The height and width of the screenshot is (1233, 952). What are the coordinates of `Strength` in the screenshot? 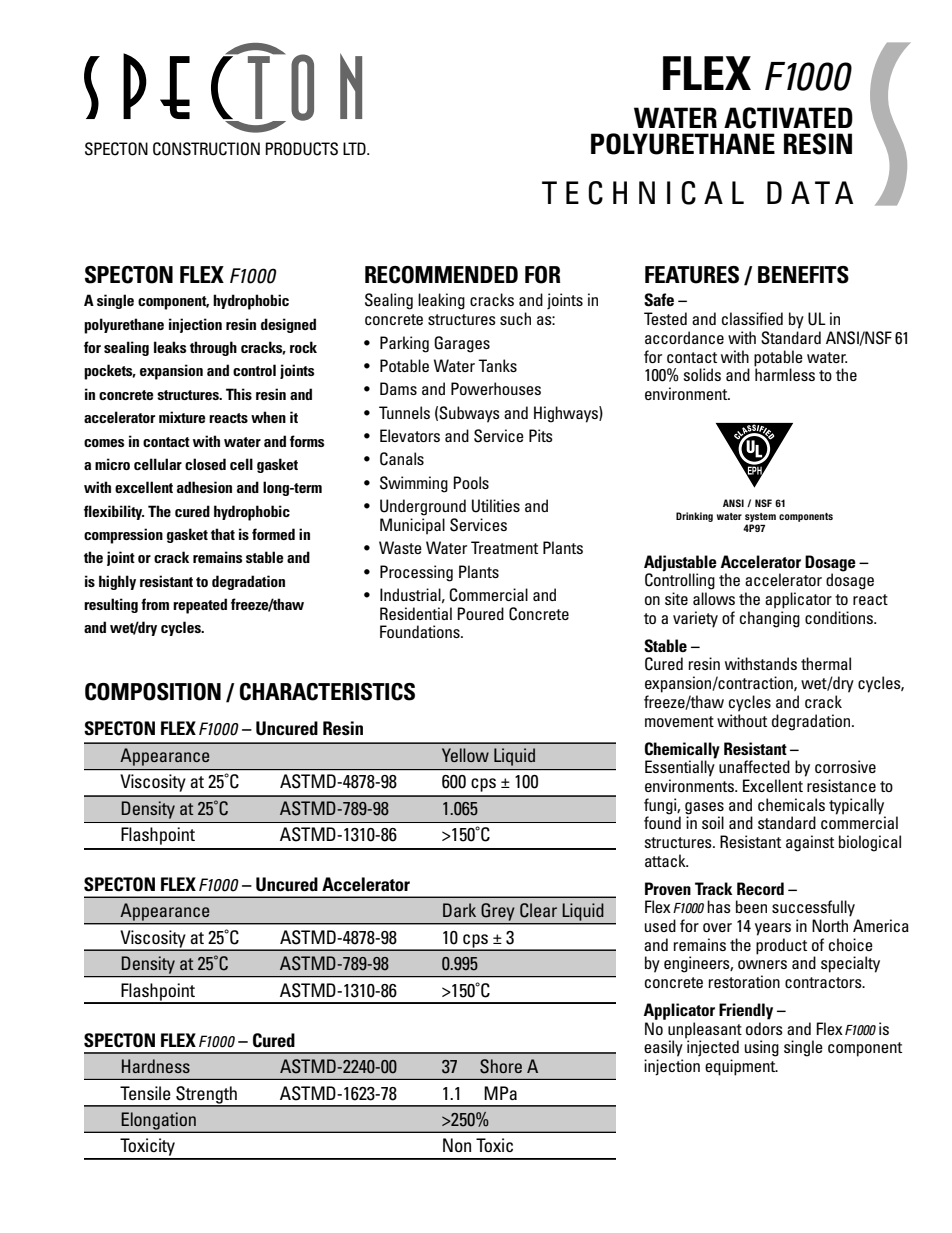 It's located at (206, 1096).
